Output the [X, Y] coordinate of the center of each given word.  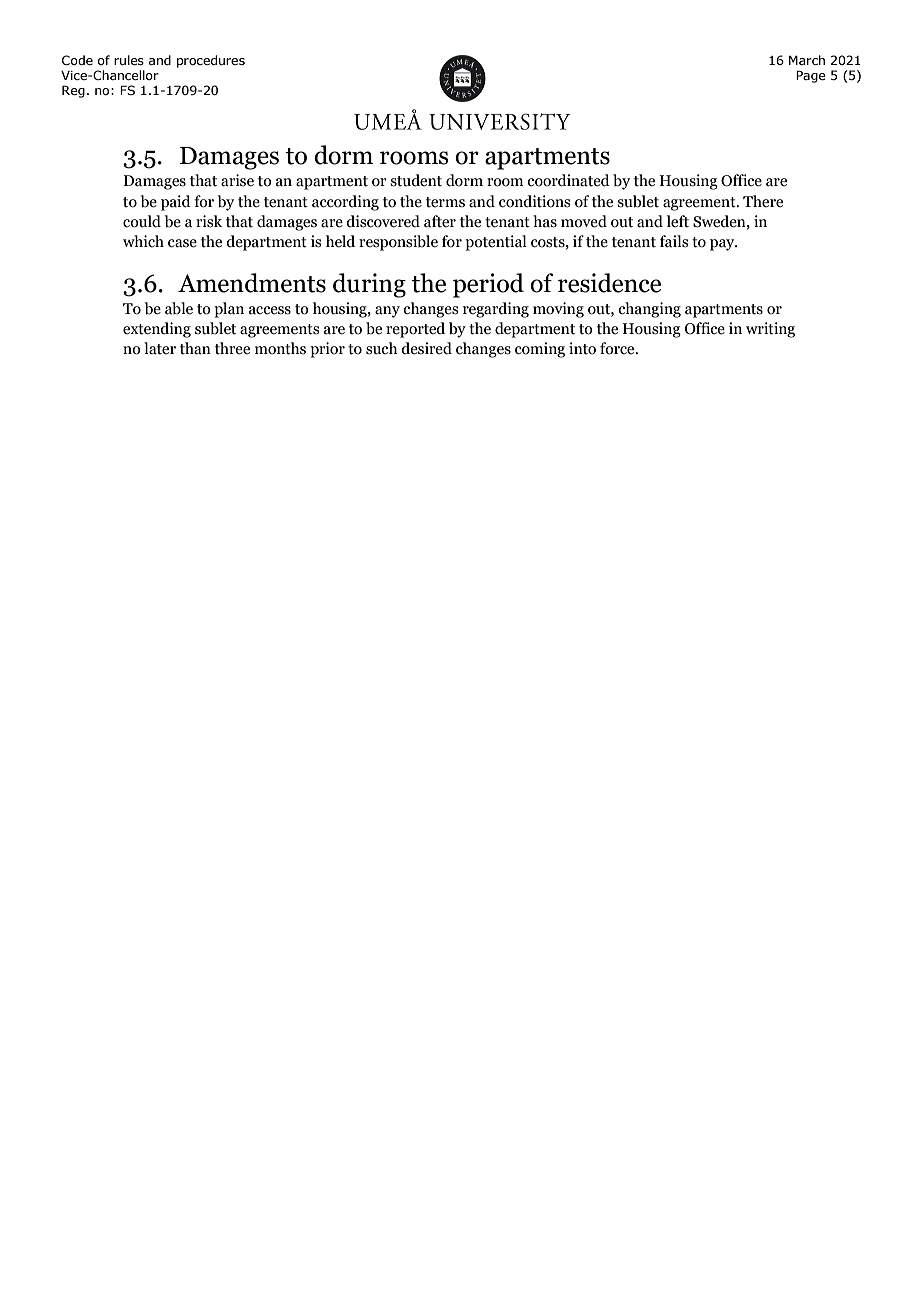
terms [445, 202]
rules [129, 60]
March [807, 60]
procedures [211, 61]
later [160, 348]
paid [176, 203]
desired [426, 348]
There [763, 201]
